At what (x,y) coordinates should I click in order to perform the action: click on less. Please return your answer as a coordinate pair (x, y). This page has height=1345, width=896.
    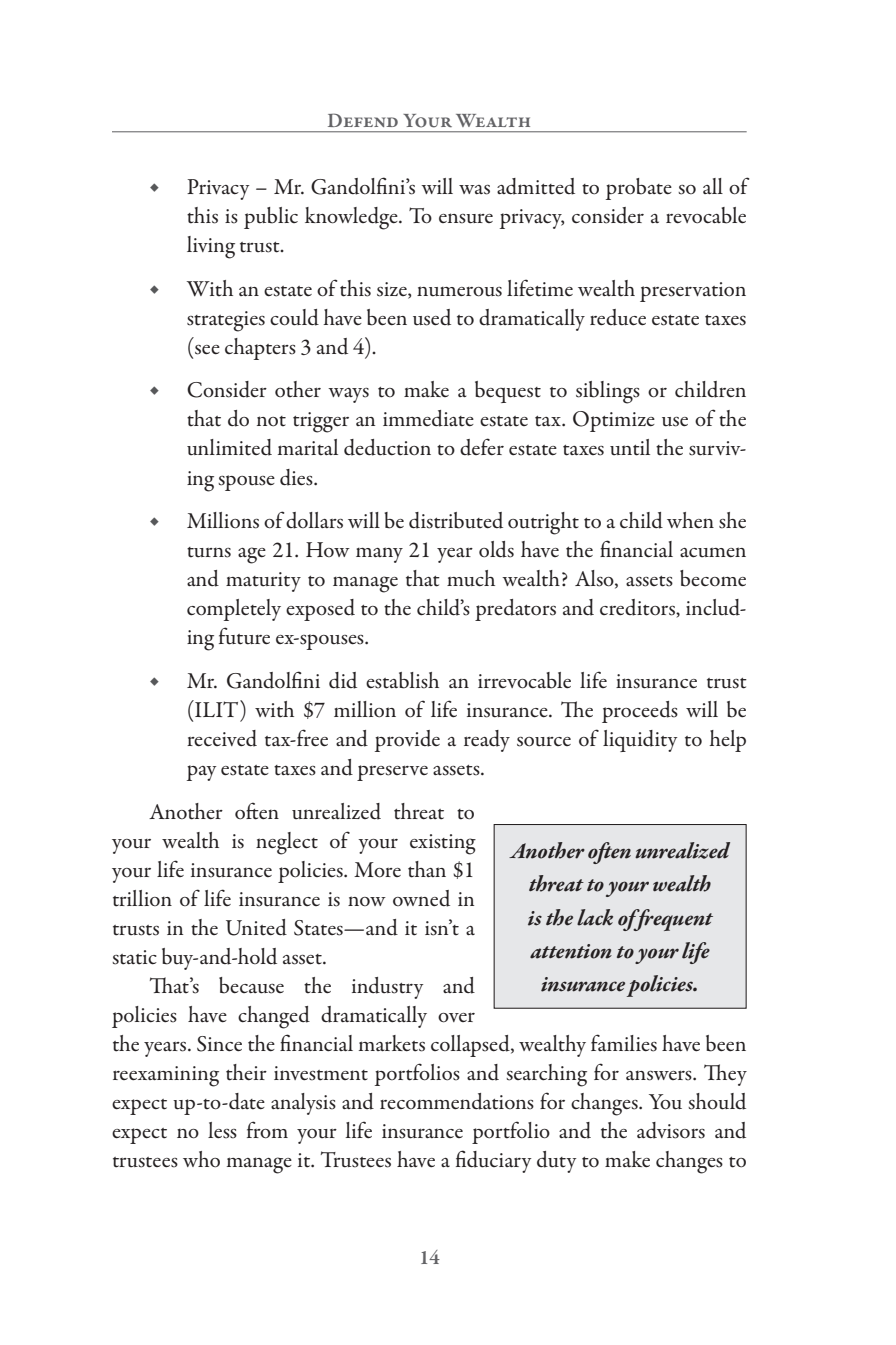
    Looking at the image, I should click on (222, 1130).
